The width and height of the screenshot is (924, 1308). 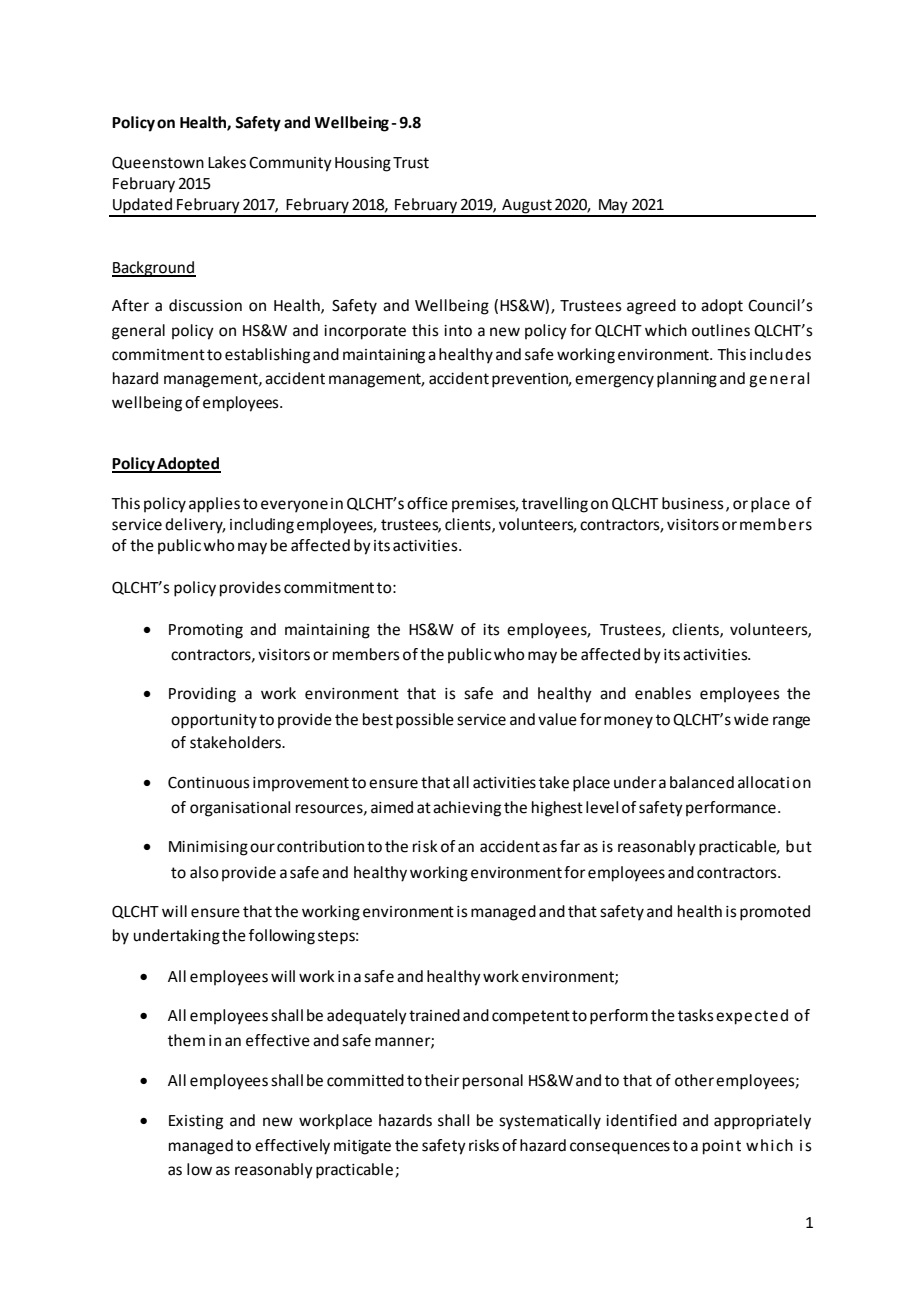 What do you see at coordinates (363, 164) in the screenshot?
I see `Housing` at bounding box center [363, 164].
